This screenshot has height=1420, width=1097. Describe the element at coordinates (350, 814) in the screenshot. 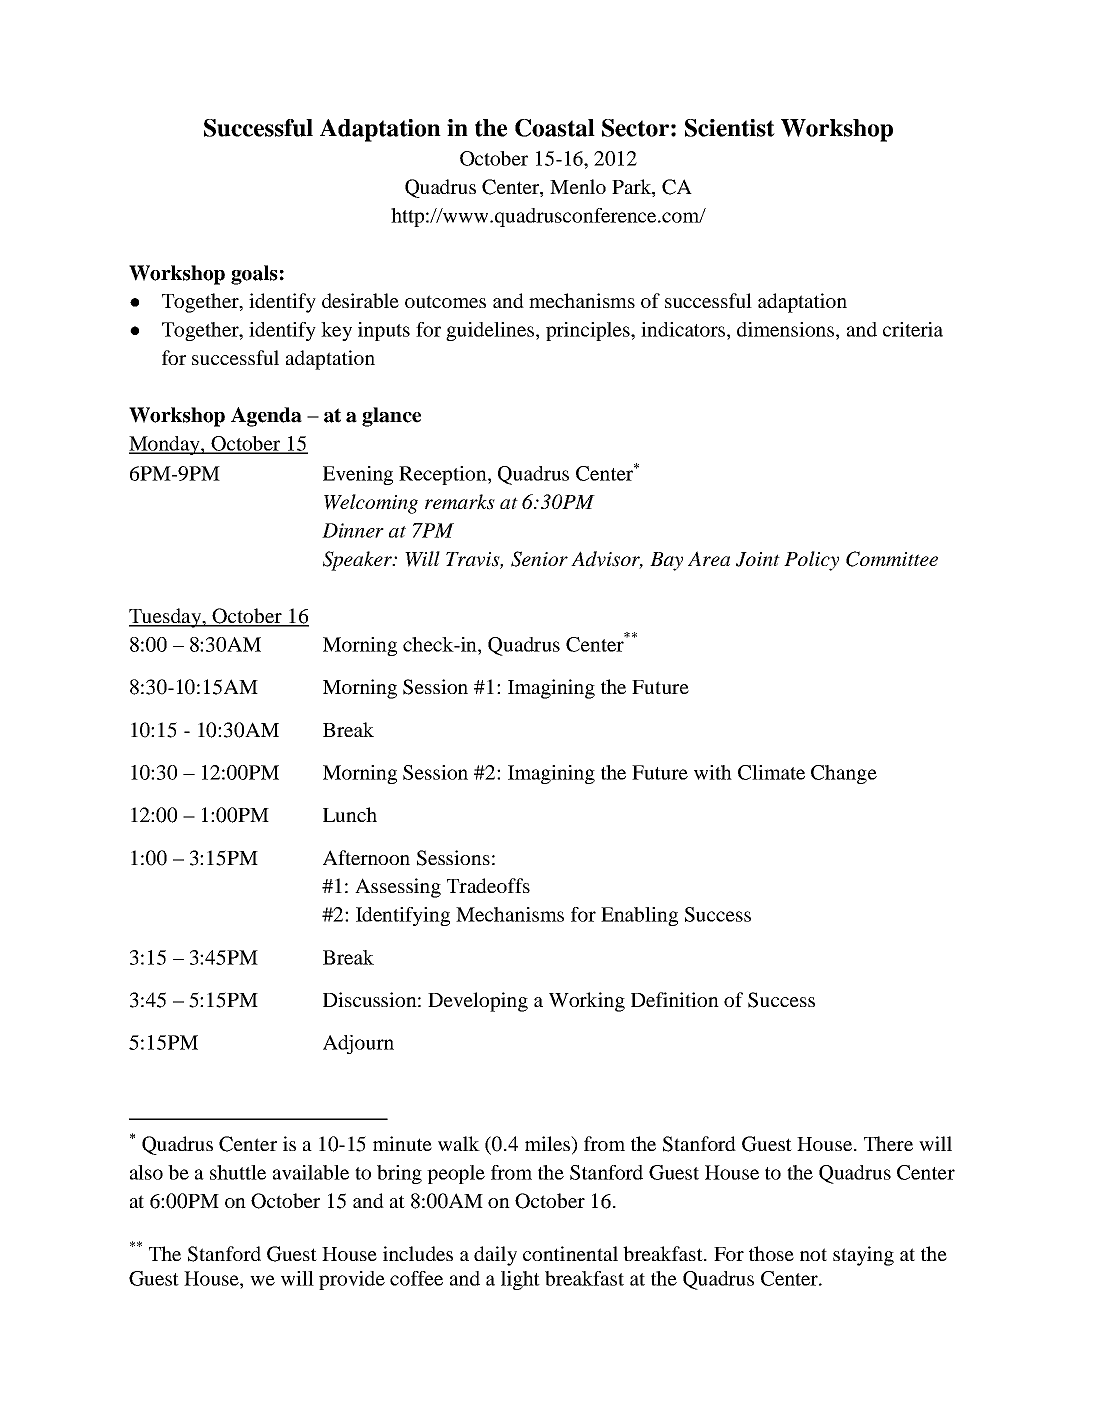

I see `Lunch` at that location.
